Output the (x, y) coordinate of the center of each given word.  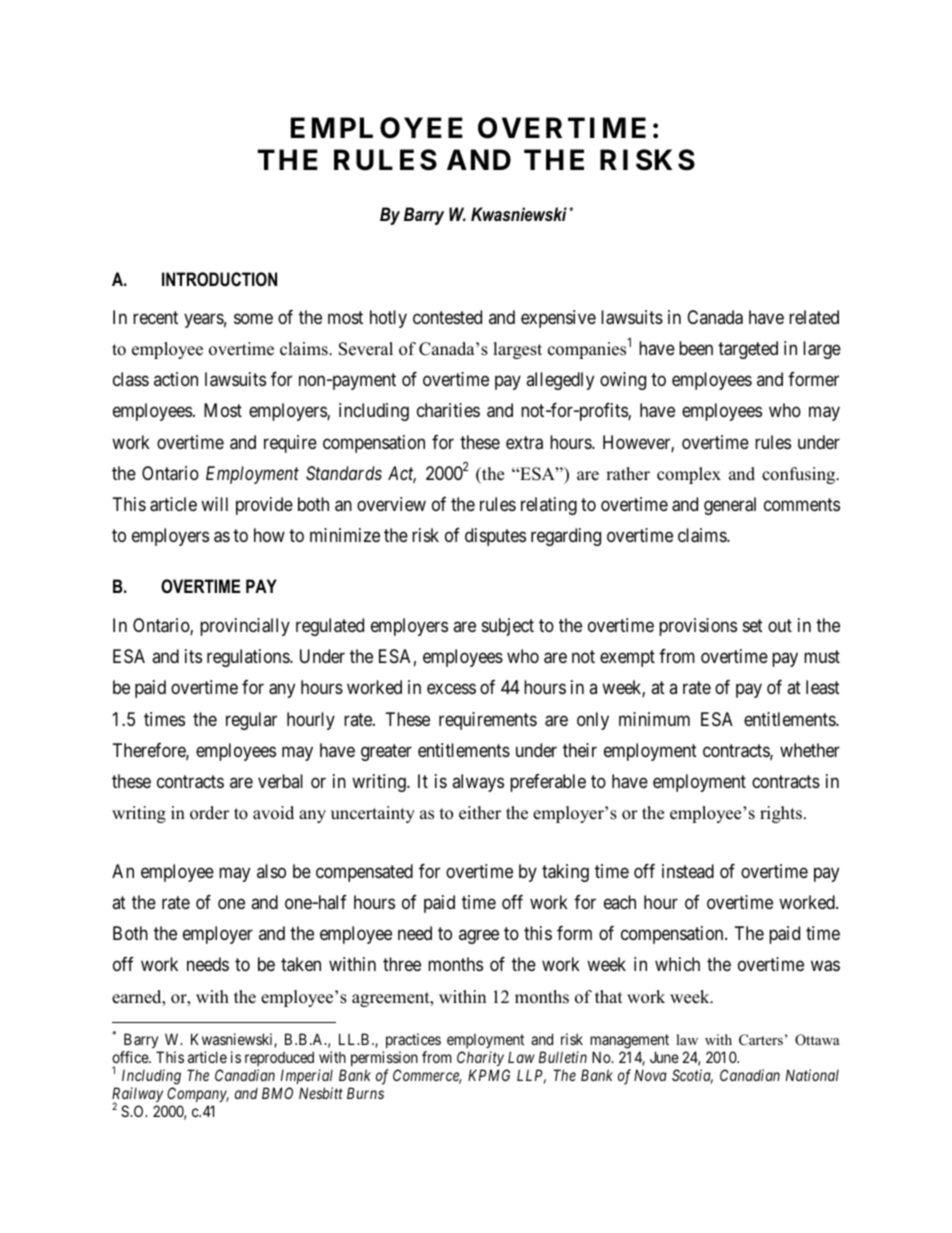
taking (565, 873)
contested (447, 317)
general (730, 506)
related (814, 317)
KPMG (489, 1075)
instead (688, 871)
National (812, 1075)
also (271, 871)
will (214, 504)
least (823, 687)
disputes (495, 537)
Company (198, 1094)
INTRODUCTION (219, 279)
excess (451, 689)
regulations (249, 658)
